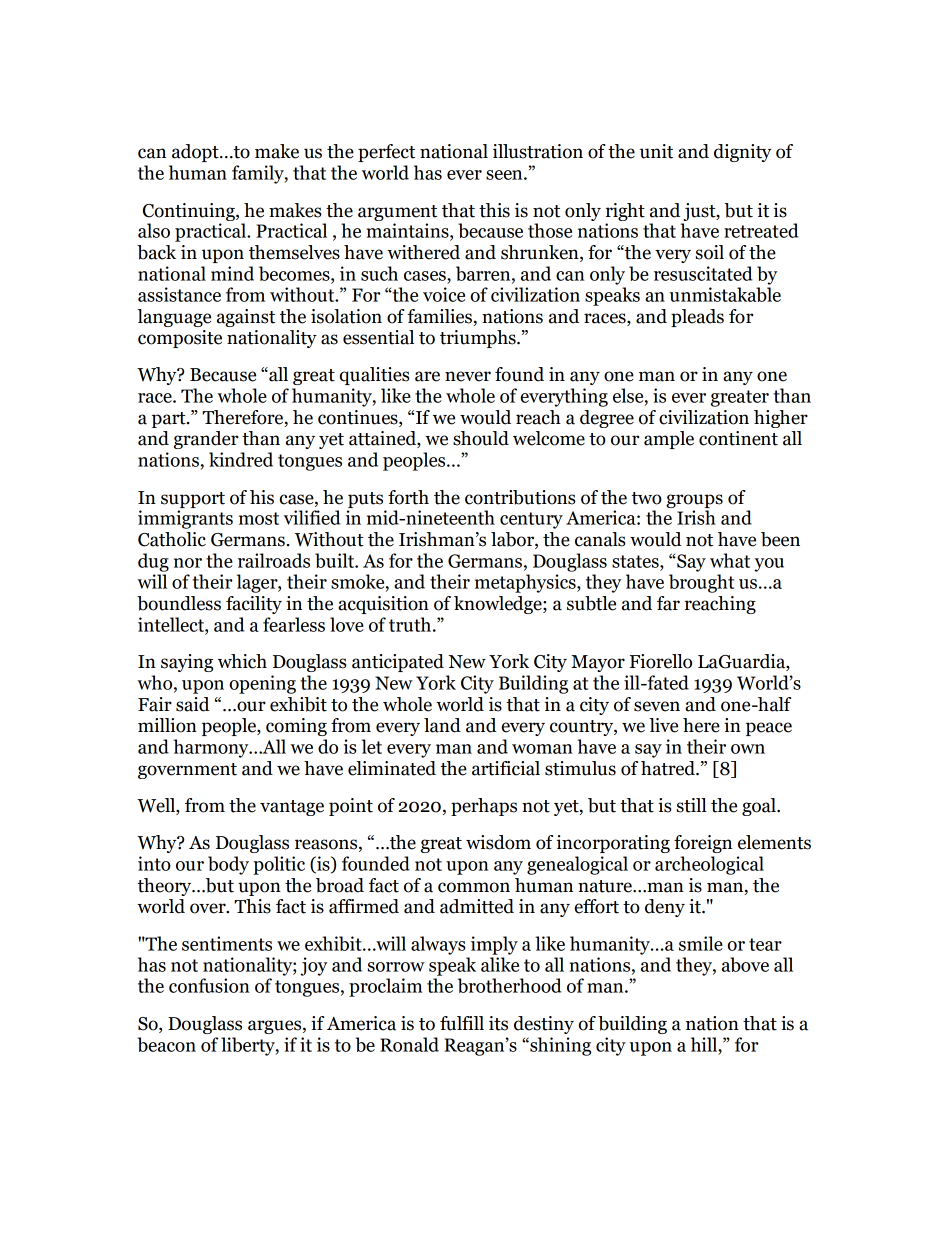 Image resolution: width=952 pixels, height=1233 pixels. I want to click on vantage, so click(292, 808).
